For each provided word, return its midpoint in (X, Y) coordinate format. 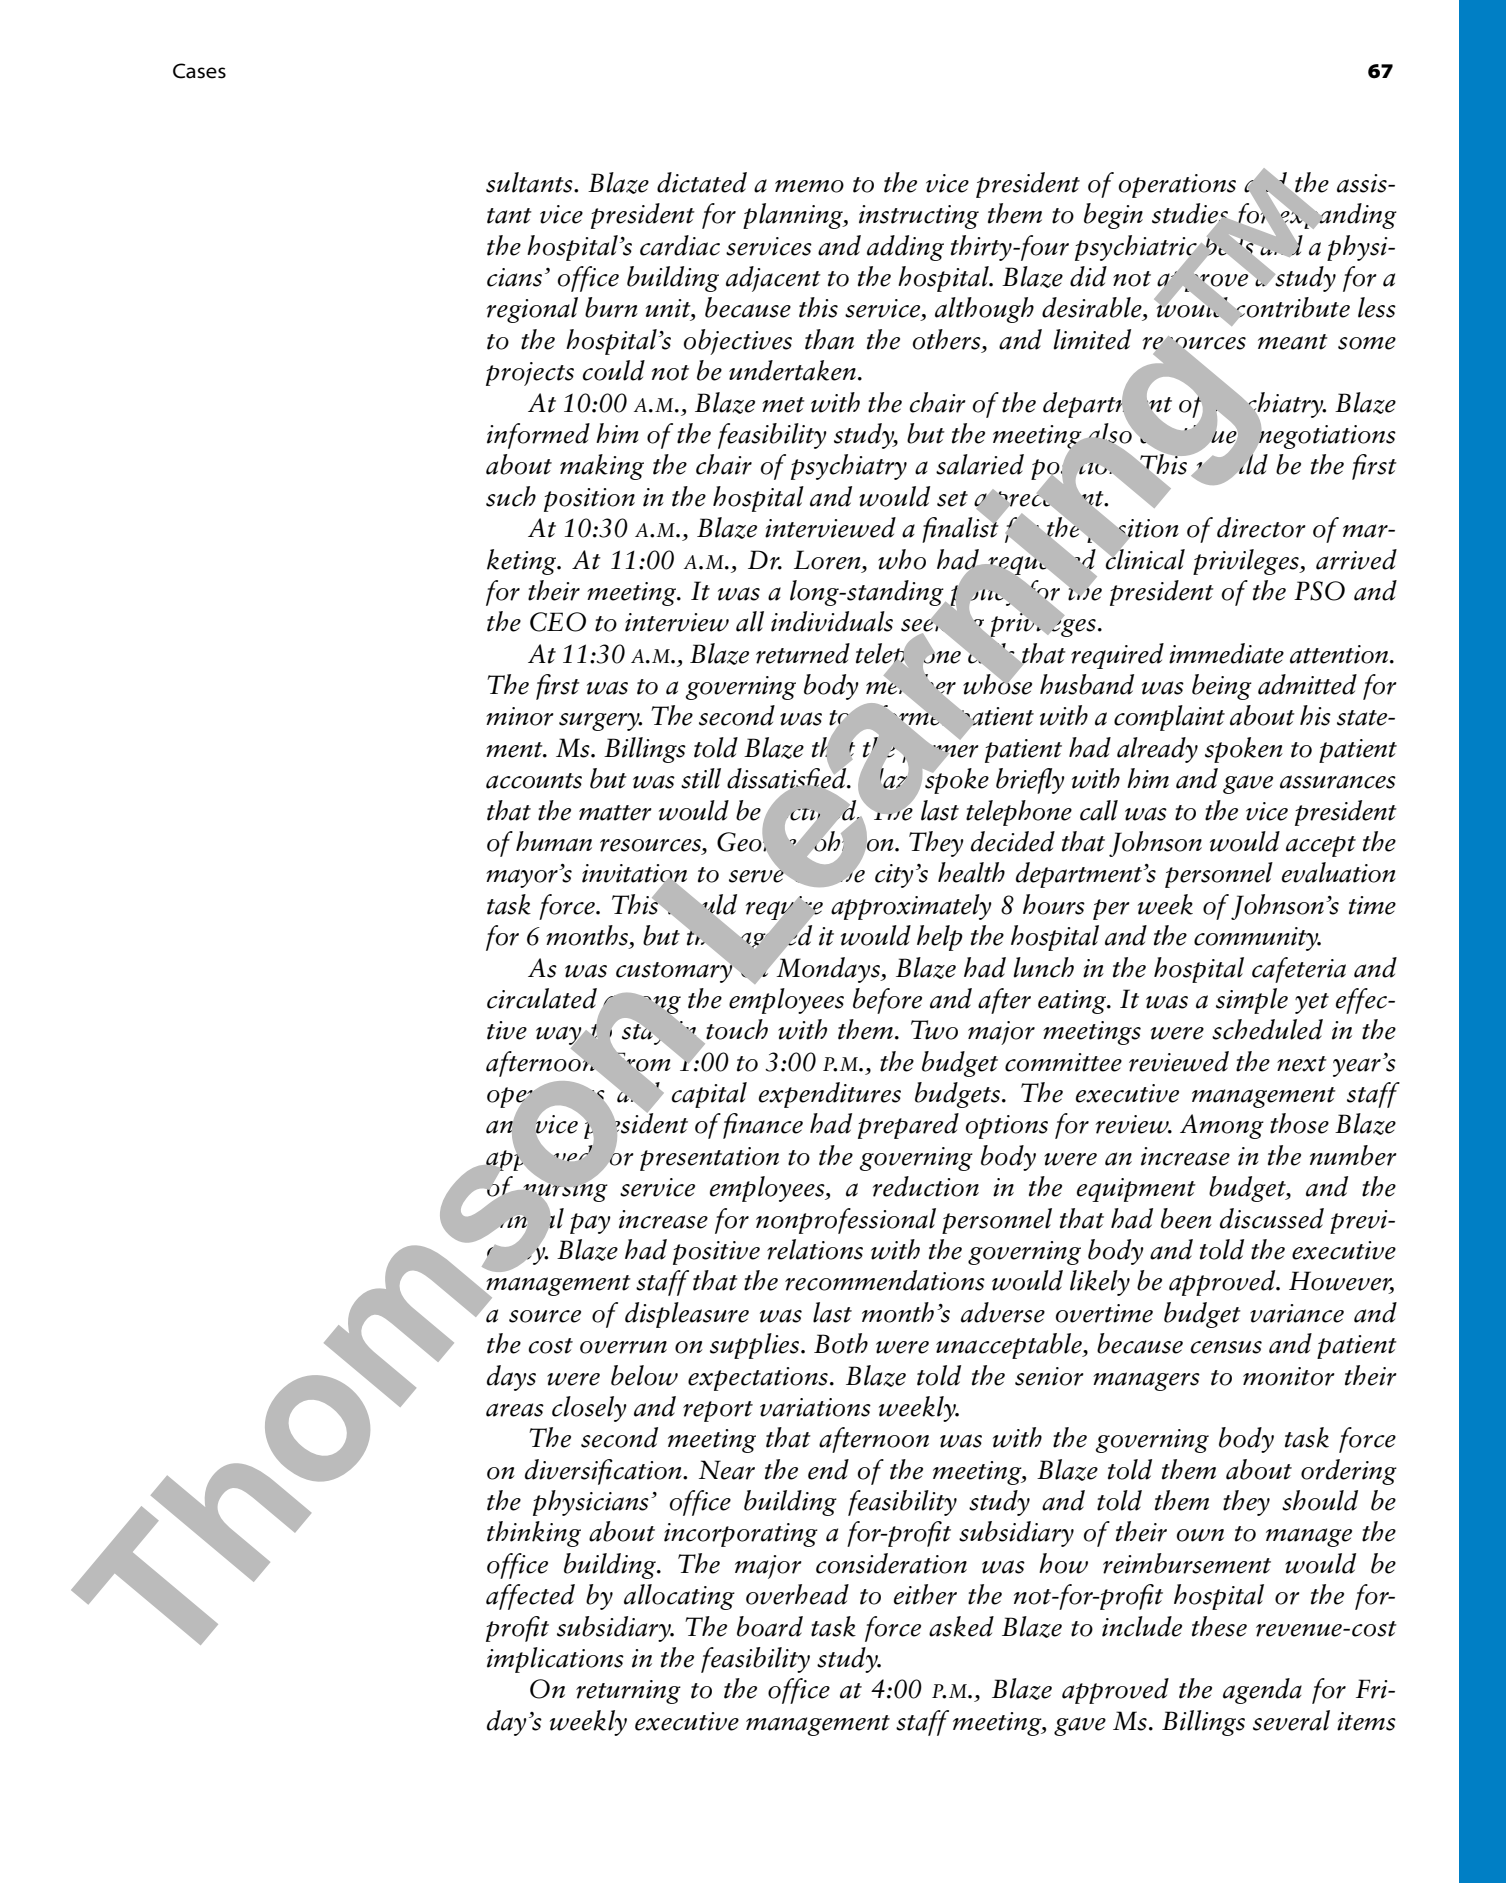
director (1261, 527)
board (770, 1626)
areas (515, 1410)
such (511, 496)
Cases (199, 71)
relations (815, 1249)
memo (809, 186)
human (554, 841)
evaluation (1339, 872)
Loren (828, 560)
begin (1113, 216)
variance (1297, 1313)
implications (555, 1660)
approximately (911, 907)
